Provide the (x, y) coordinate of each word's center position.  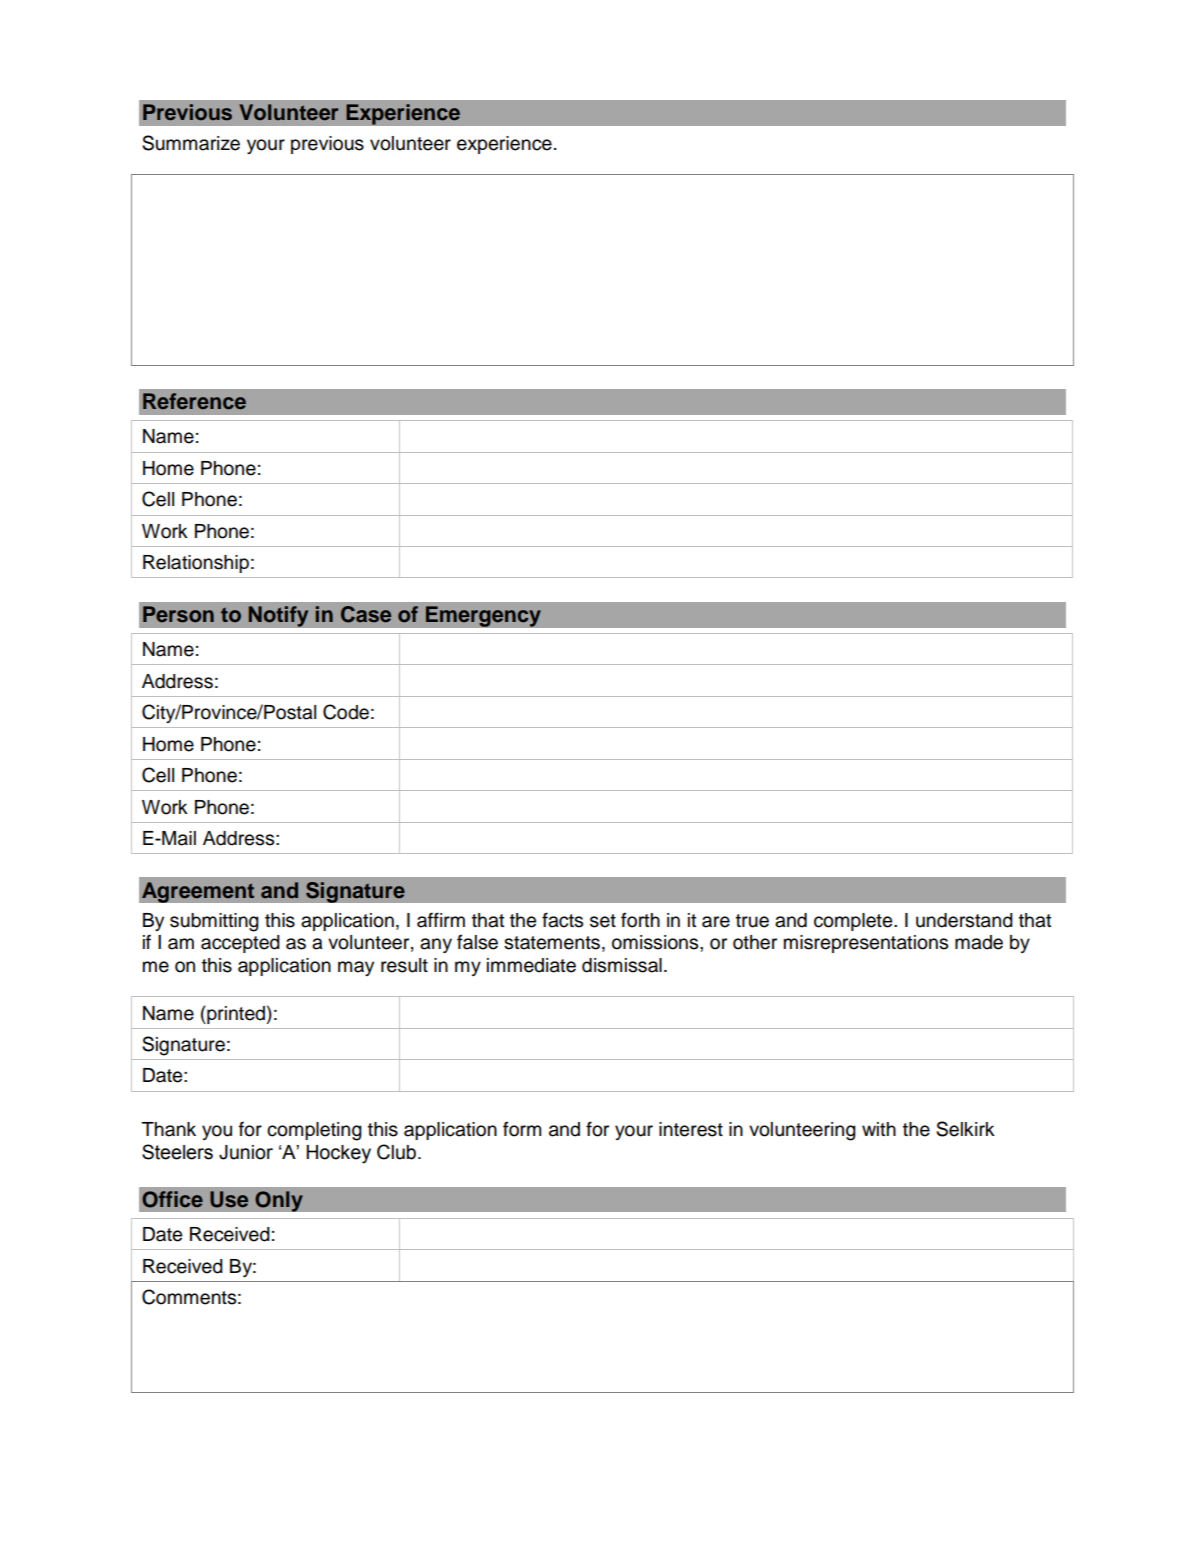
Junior (246, 1152)
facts (562, 920)
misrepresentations (866, 944)
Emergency (483, 616)
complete (854, 922)
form (522, 1129)
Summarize (191, 143)
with (879, 1129)
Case (366, 614)
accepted (240, 944)
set (603, 921)
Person (178, 614)
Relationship (196, 564)
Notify (278, 616)
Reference (194, 401)
